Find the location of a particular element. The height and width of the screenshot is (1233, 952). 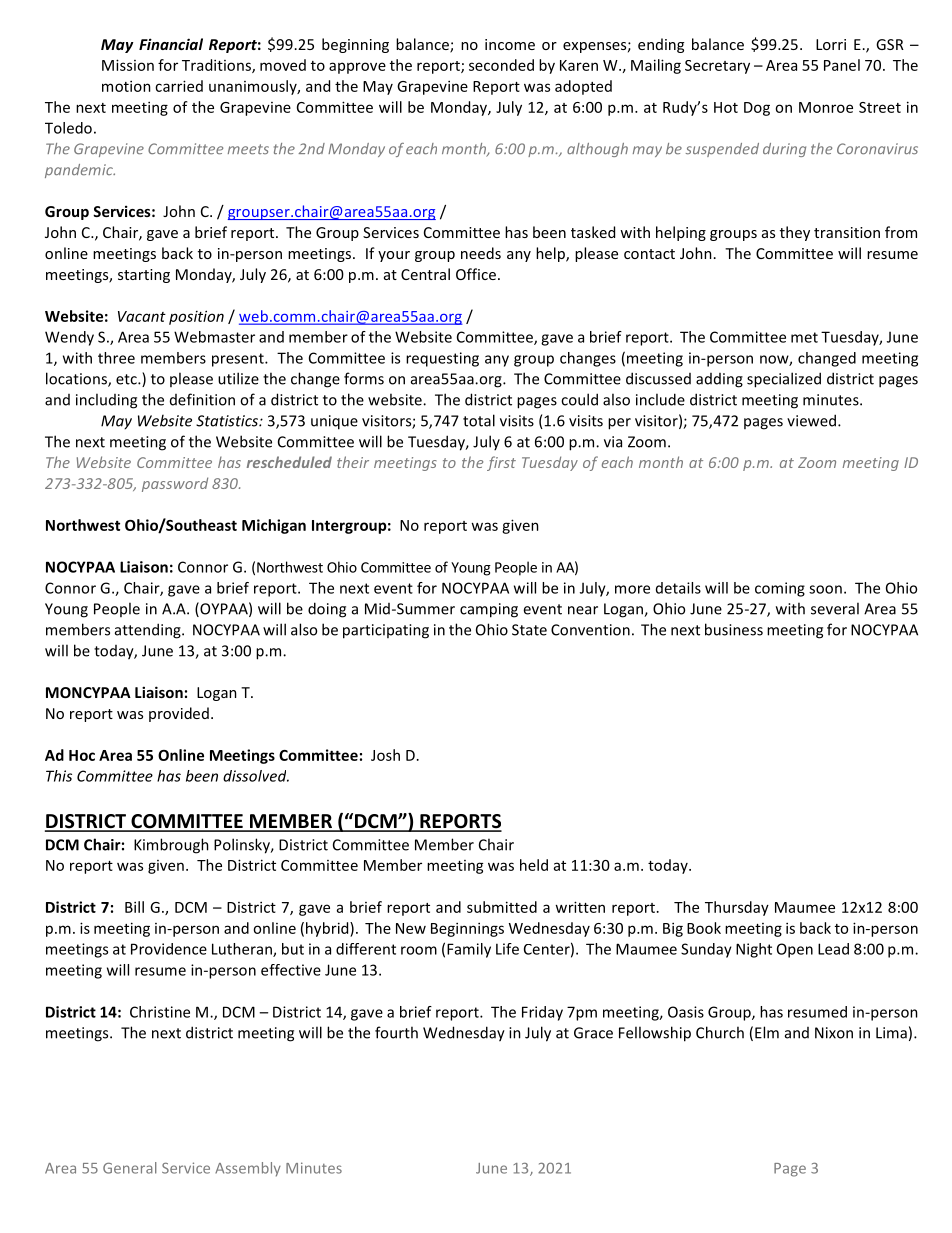

Nixon is located at coordinates (834, 1033).
